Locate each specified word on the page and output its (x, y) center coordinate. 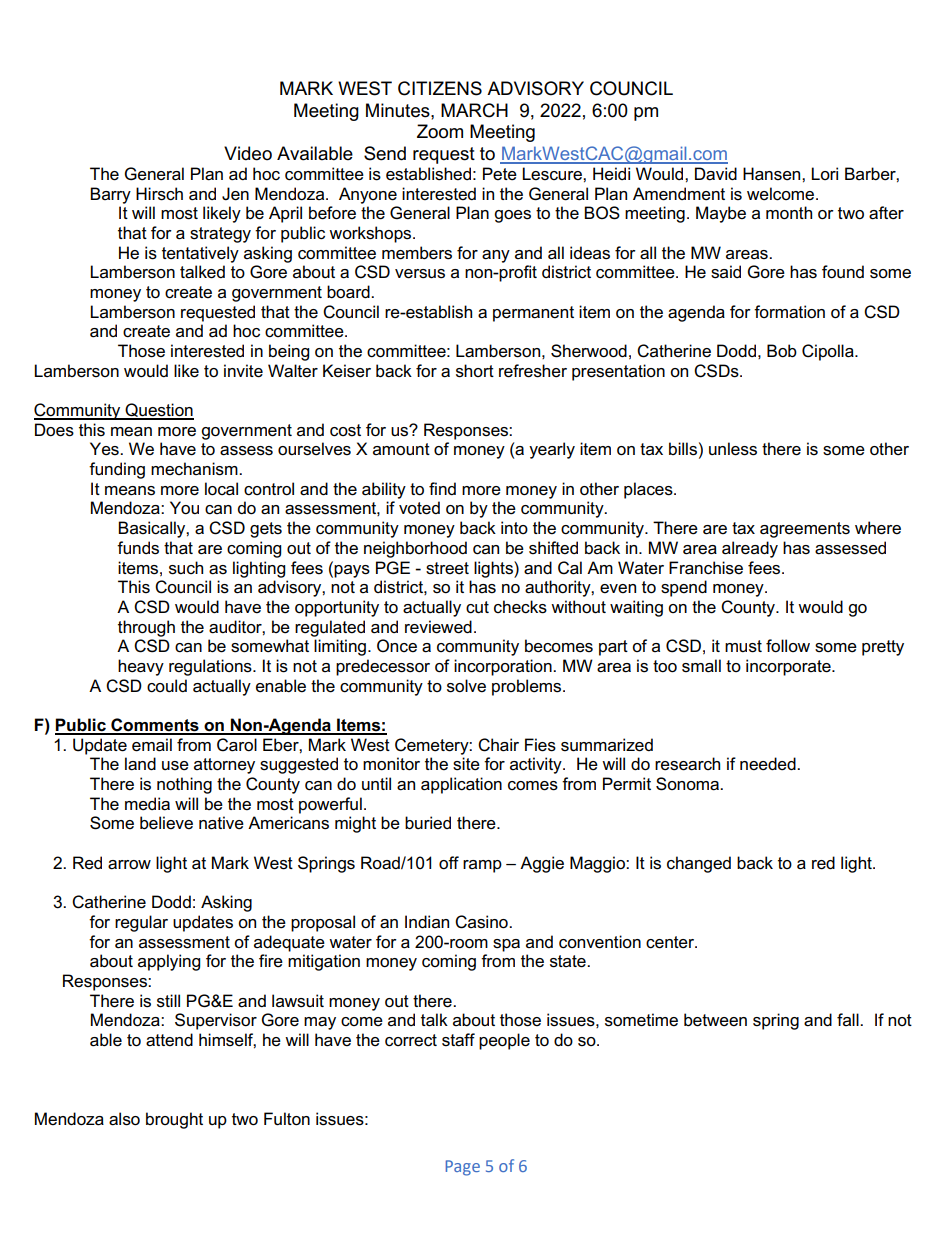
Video (248, 153)
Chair (498, 745)
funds (138, 548)
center (671, 942)
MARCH (474, 110)
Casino (482, 922)
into (514, 527)
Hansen (773, 174)
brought (174, 1120)
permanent (533, 314)
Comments (155, 726)
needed (769, 764)
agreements (805, 530)
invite (243, 371)
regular (141, 923)
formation (789, 312)
